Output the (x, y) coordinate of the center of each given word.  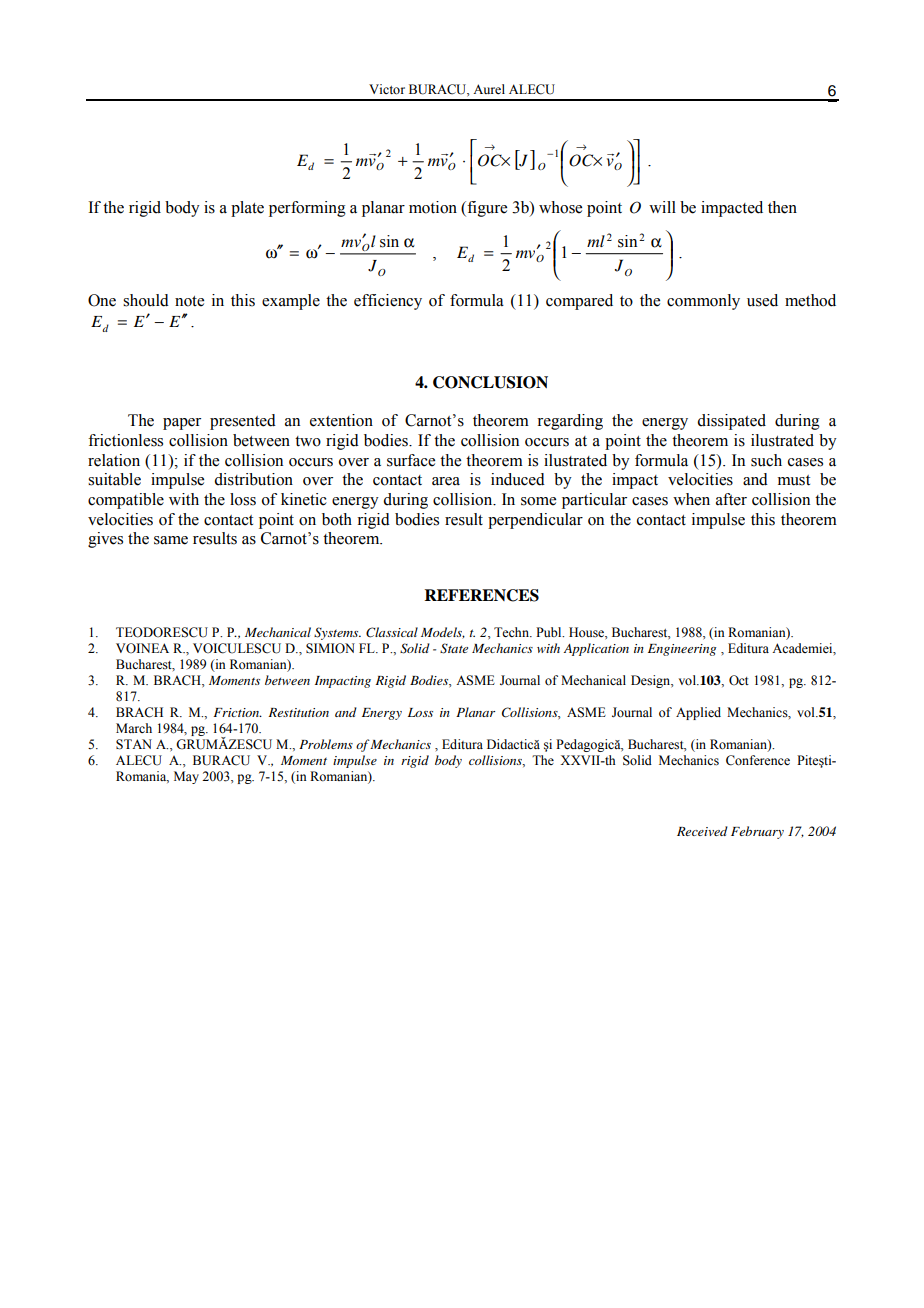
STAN (134, 744)
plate (247, 209)
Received (702, 831)
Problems (326, 744)
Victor (387, 89)
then (782, 207)
